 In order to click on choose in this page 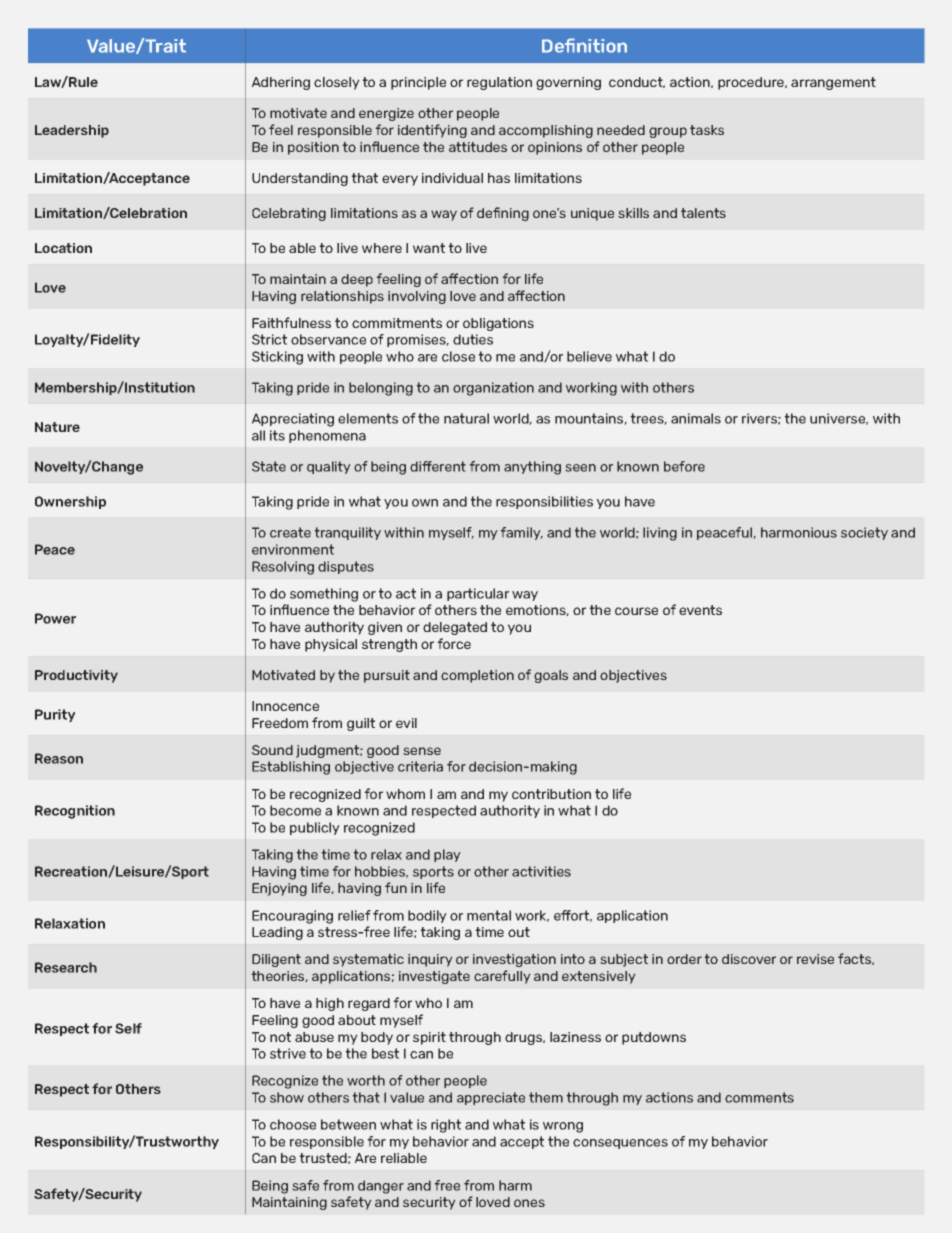, I will do `click(293, 1124)`.
